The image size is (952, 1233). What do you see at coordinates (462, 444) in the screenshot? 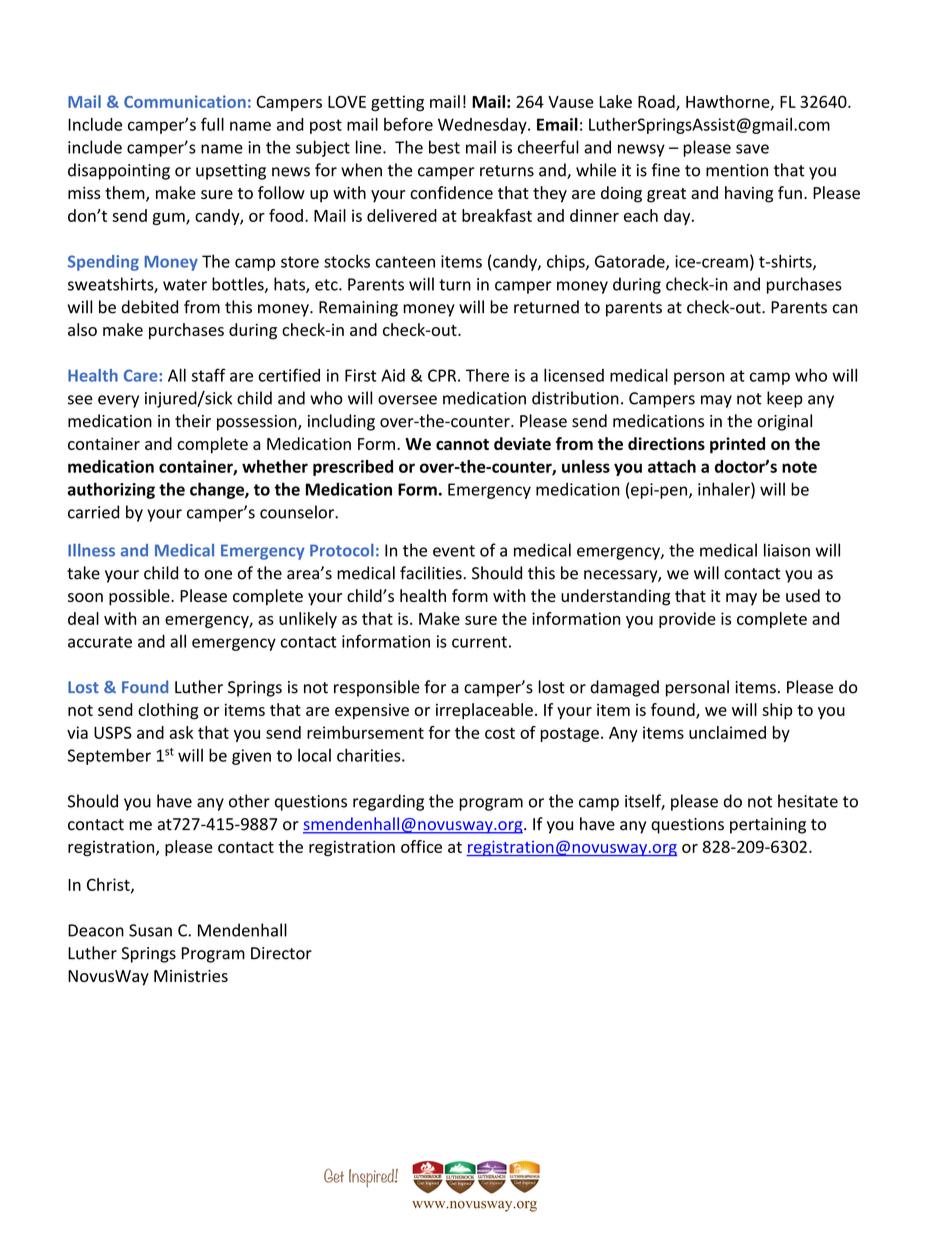
I see `cannot` at bounding box center [462, 444].
